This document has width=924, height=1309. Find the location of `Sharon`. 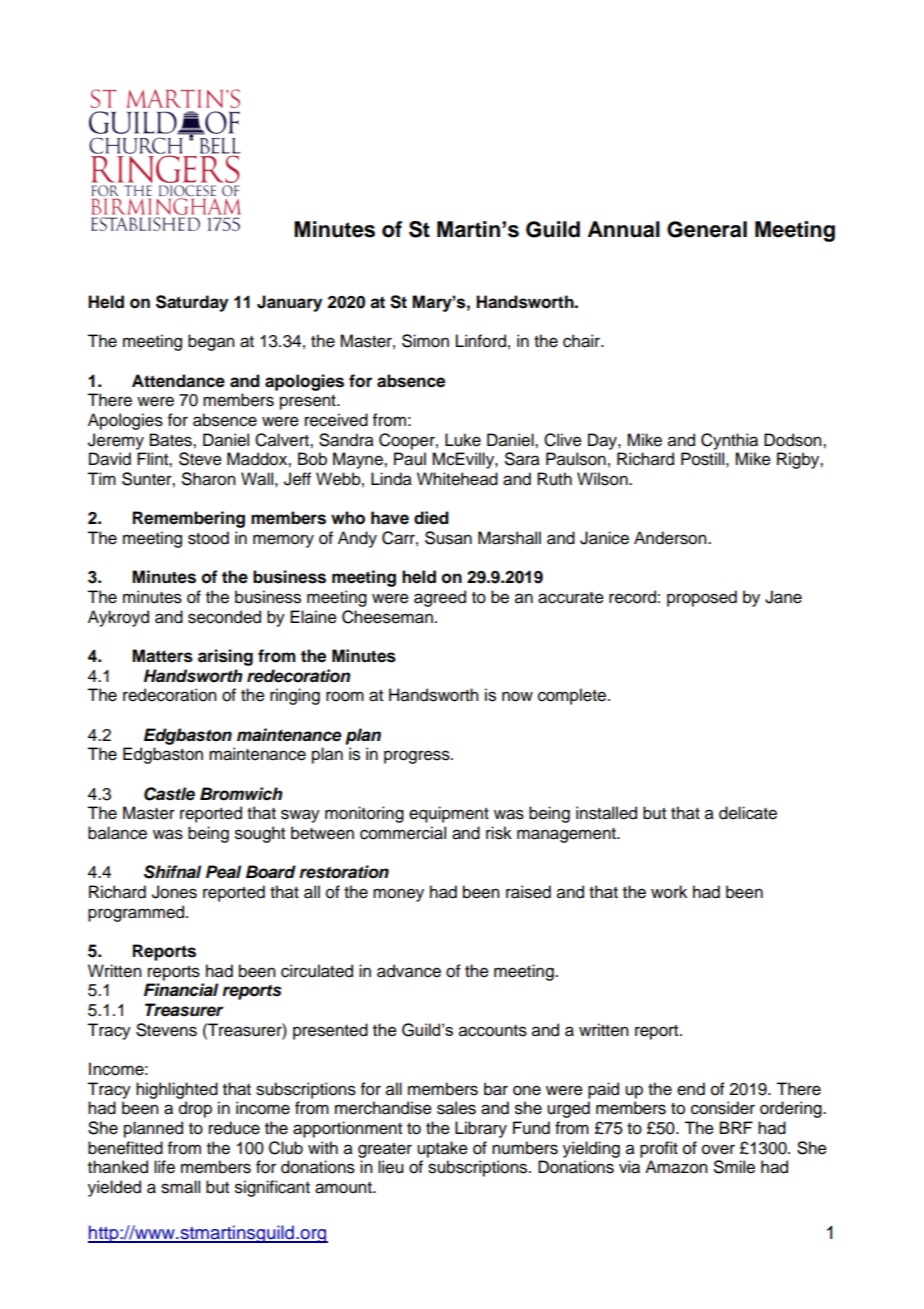

Sharon is located at coordinates (209, 479).
